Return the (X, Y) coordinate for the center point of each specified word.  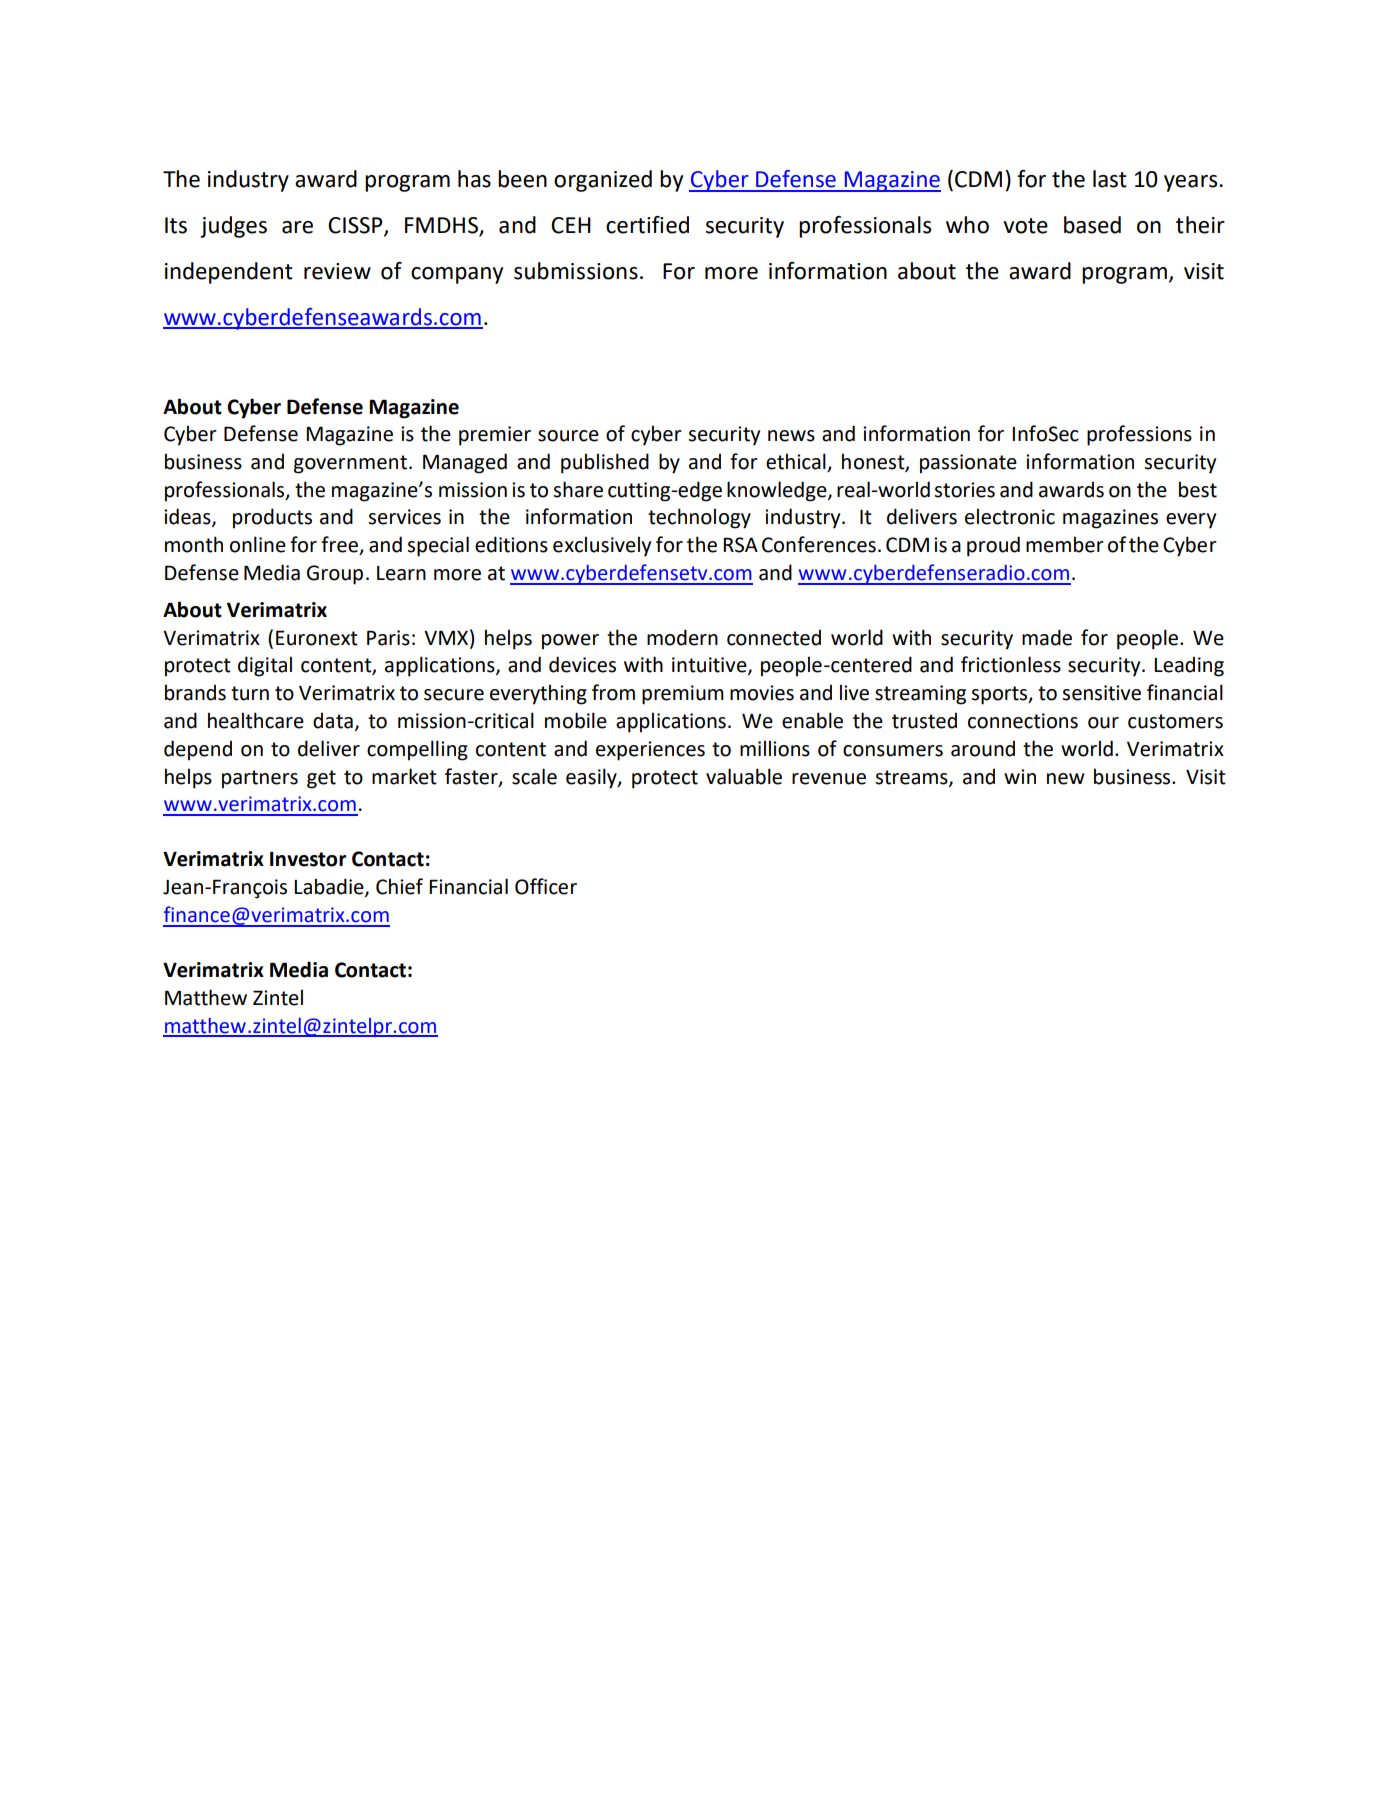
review (337, 271)
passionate (968, 464)
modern (682, 637)
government (350, 464)
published (605, 463)
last (1110, 179)
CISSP (356, 226)
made (1047, 637)
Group (335, 575)
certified (647, 225)
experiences (650, 751)
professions (1139, 435)
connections (1023, 721)
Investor (308, 859)
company (457, 275)
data (333, 720)
